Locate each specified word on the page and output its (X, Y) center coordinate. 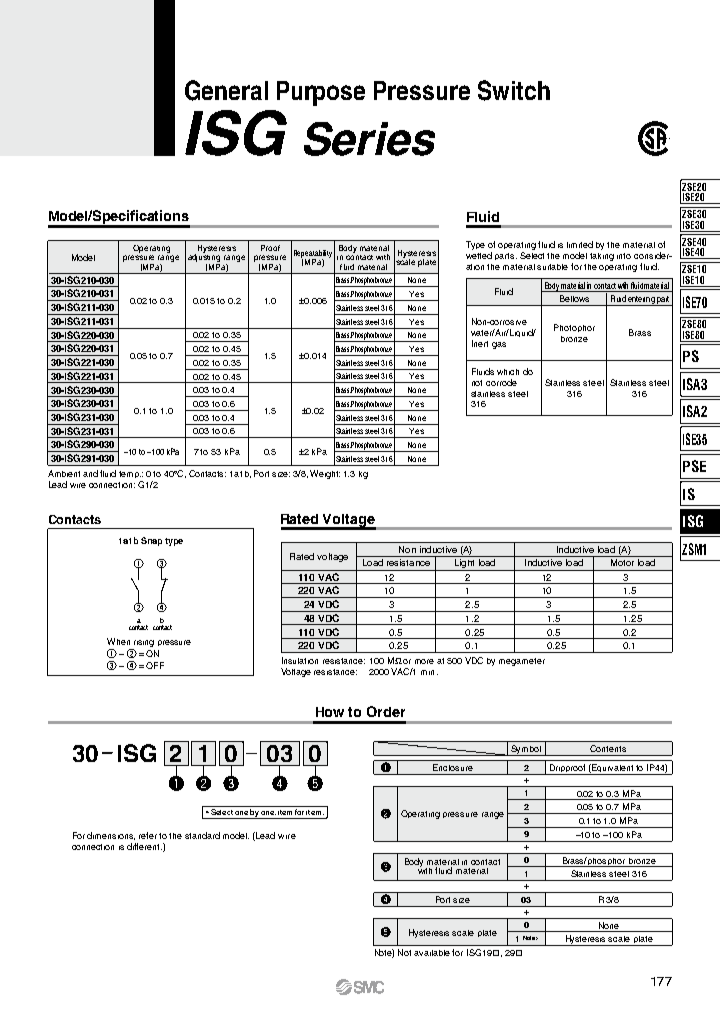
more (424, 661)
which (508, 372)
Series (369, 139)
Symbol (526, 750)
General (226, 90)
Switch (514, 90)
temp (130, 474)
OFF (155, 665)
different (144, 846)
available (432, 953)
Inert (480, 343)
